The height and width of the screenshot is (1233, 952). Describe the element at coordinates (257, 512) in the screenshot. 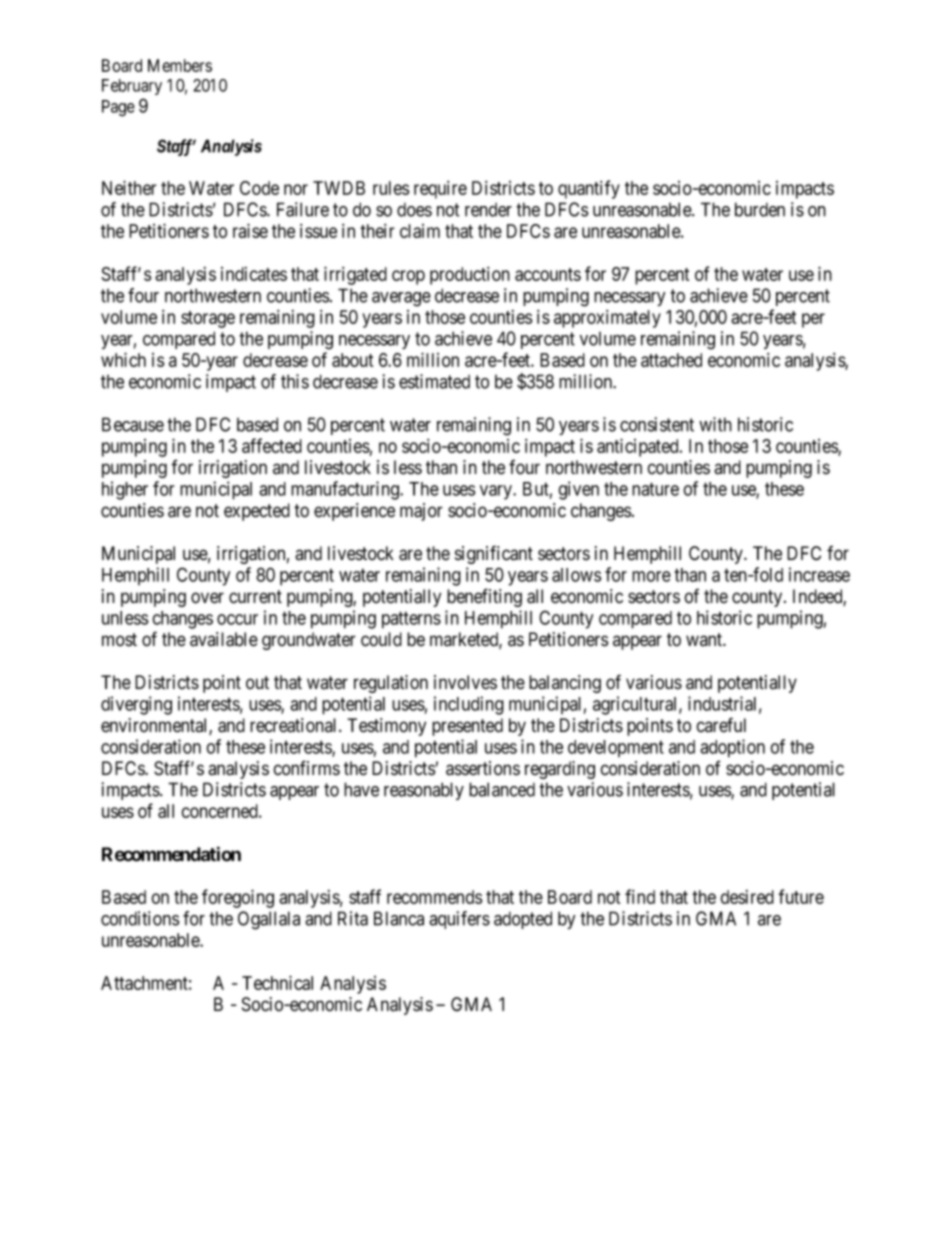

I see `expected` at that location.
